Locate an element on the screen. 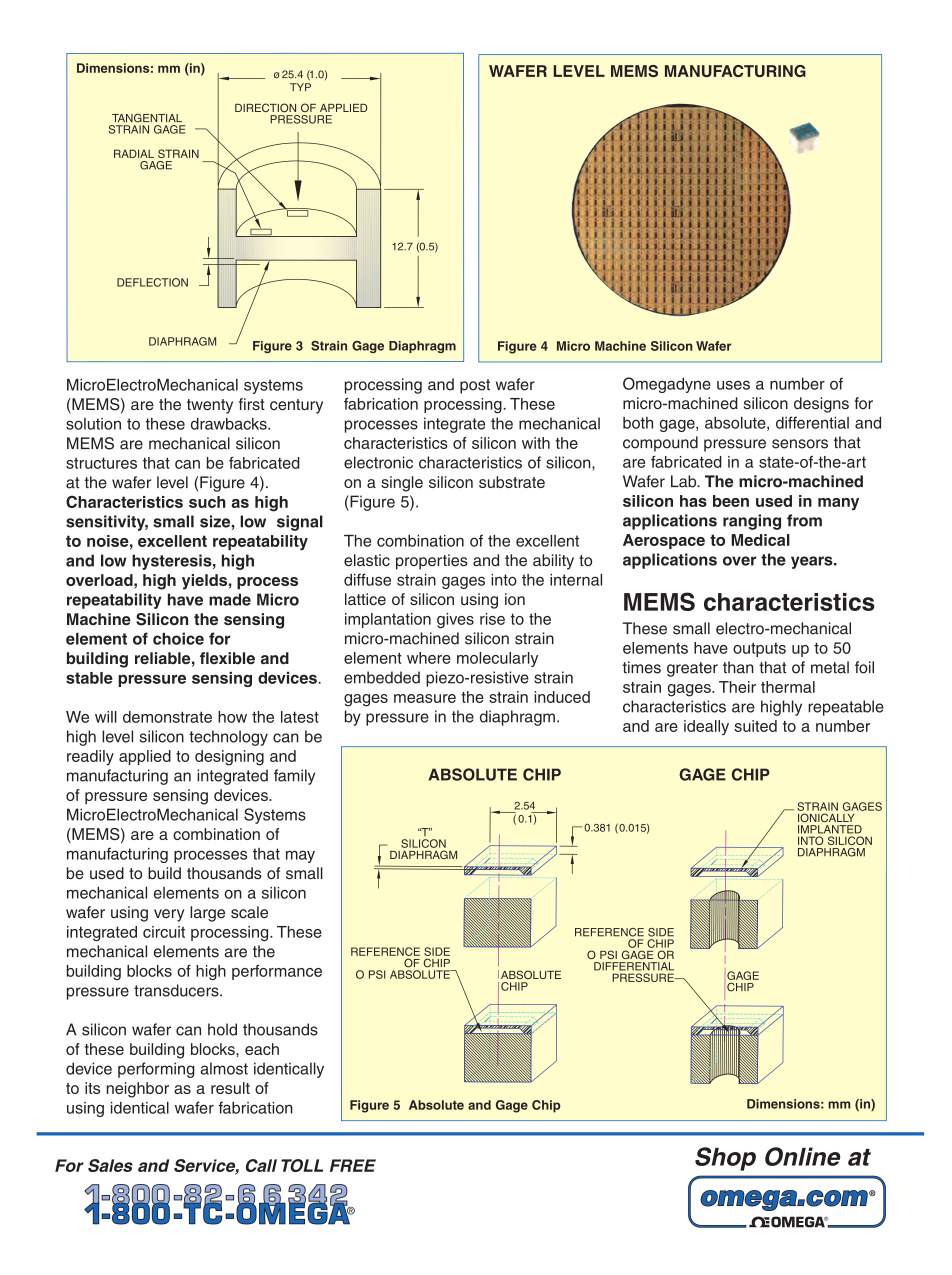 The height and width of the screenshot is (1275, 952). outputs is located at coordinates (759, 649).
